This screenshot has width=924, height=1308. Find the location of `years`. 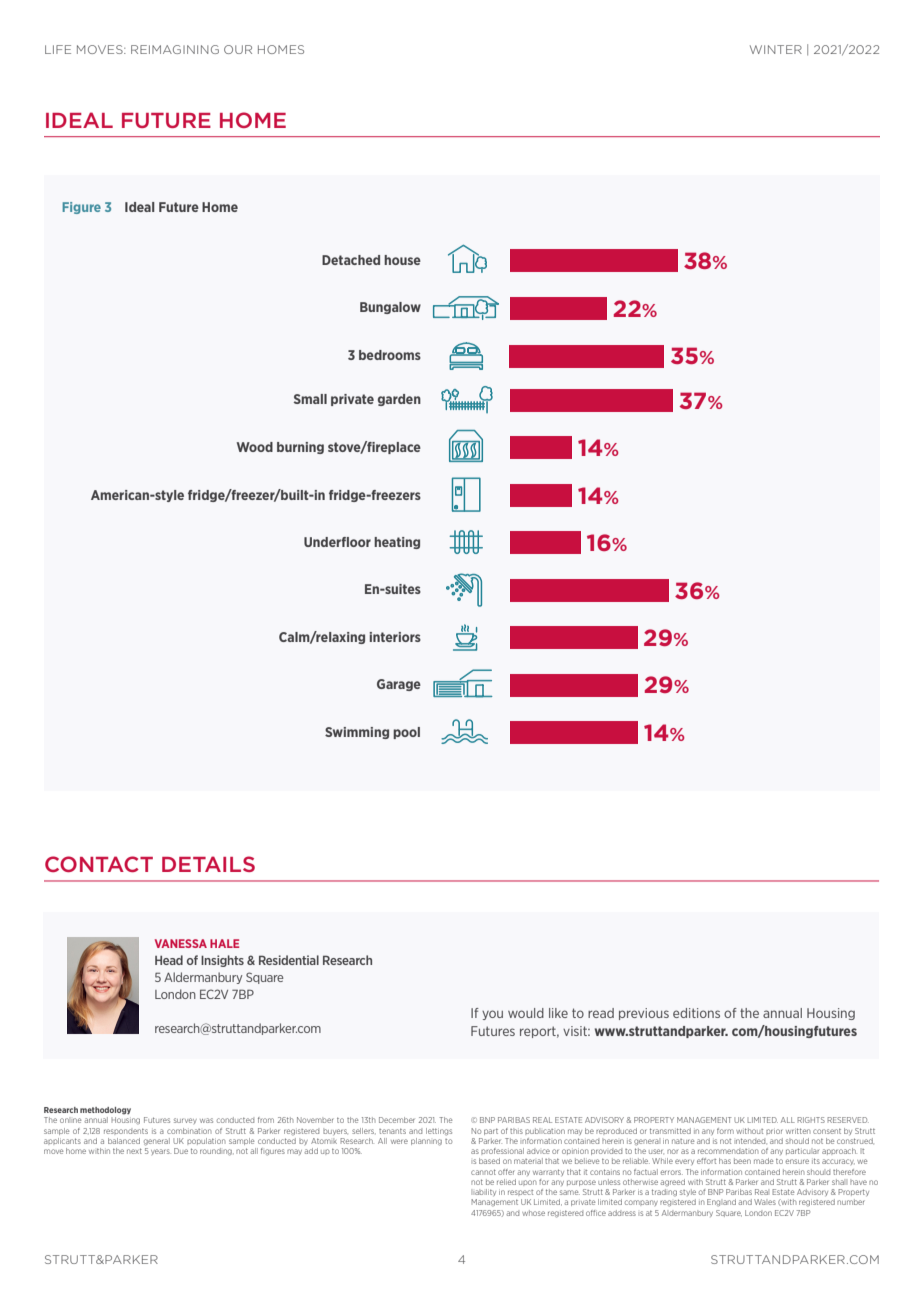

years is located at coordinates (161, 1152).
